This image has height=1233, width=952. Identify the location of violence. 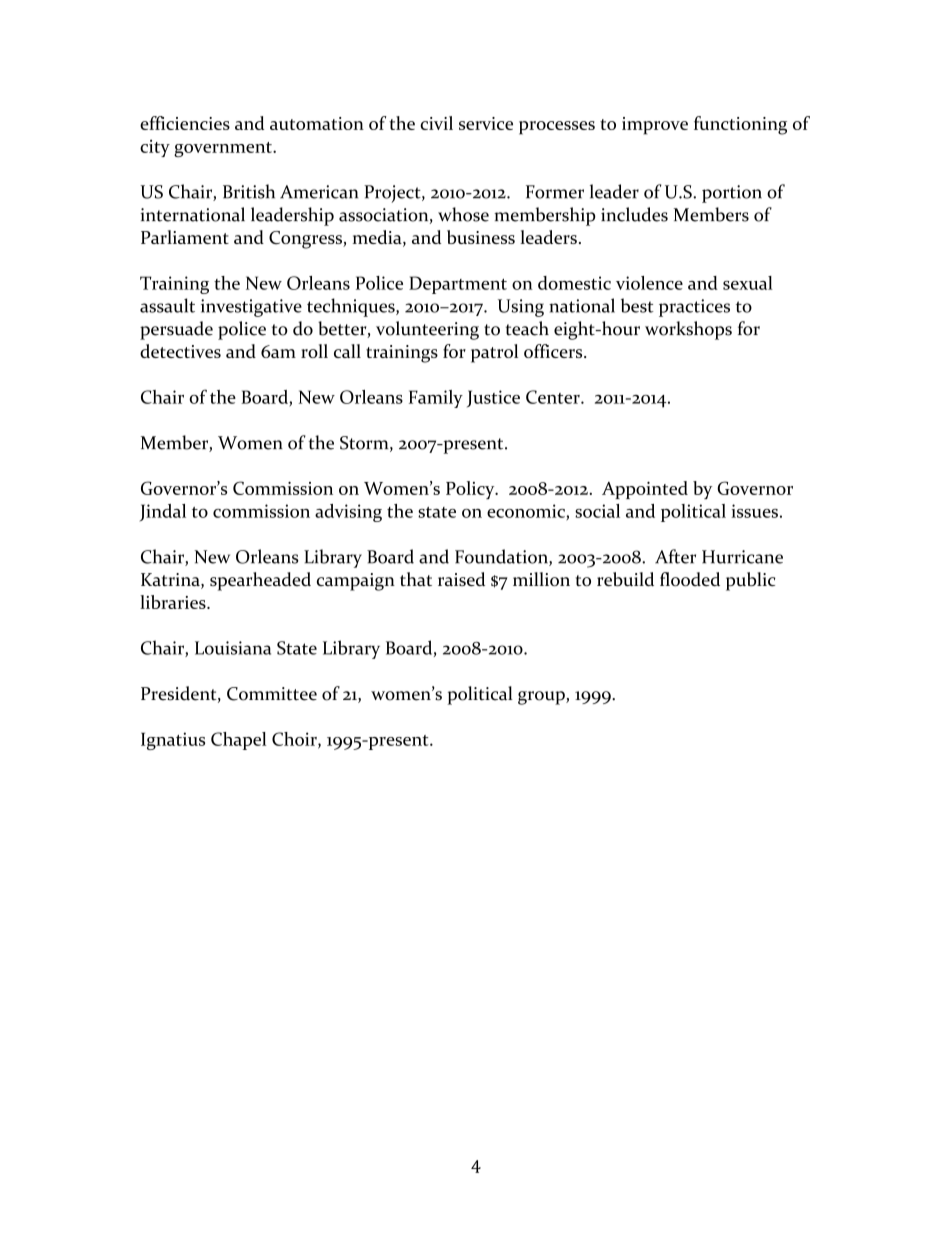
(649, 283).
